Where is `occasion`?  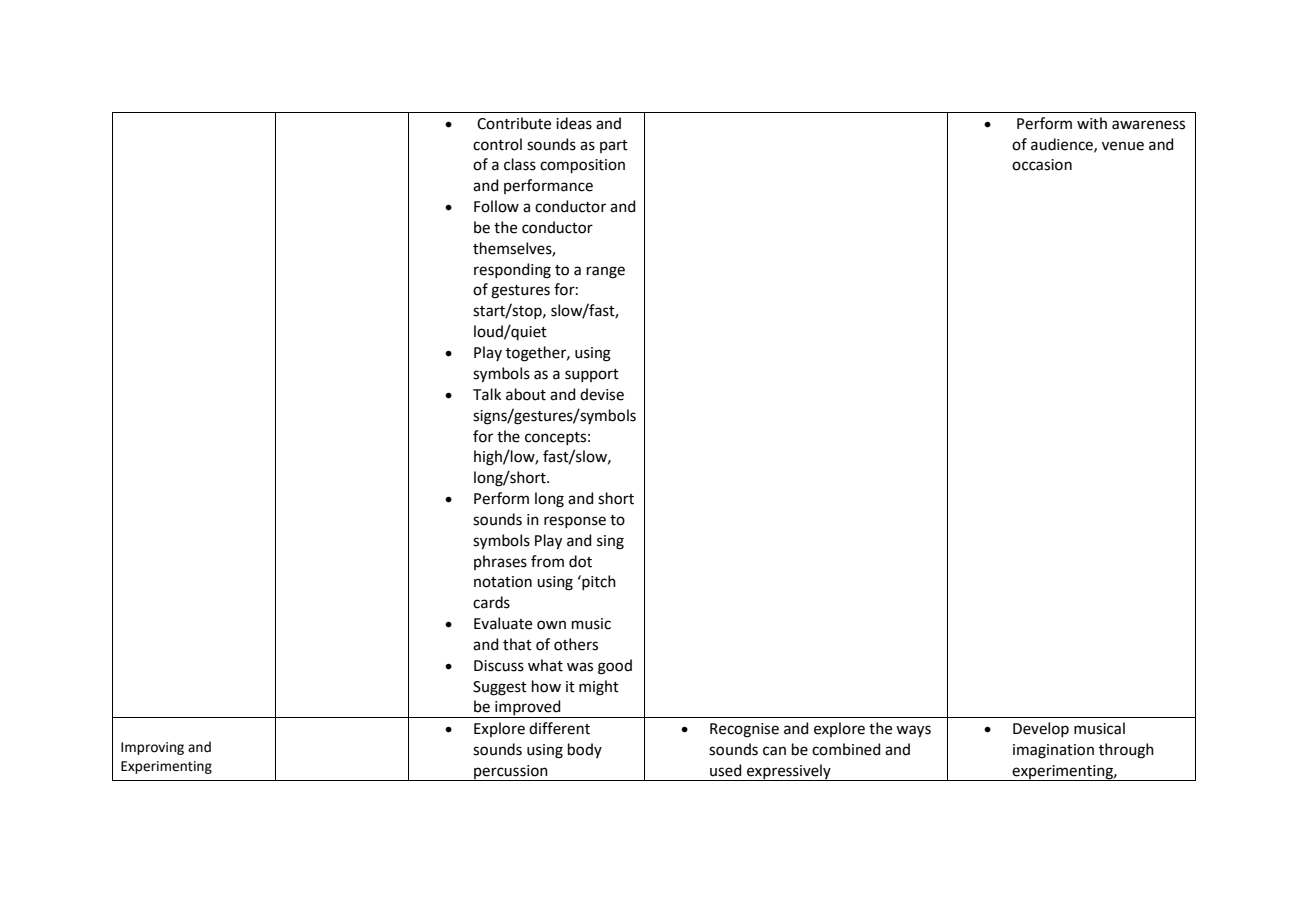 occasion is located at coordinates (1042, 165).
